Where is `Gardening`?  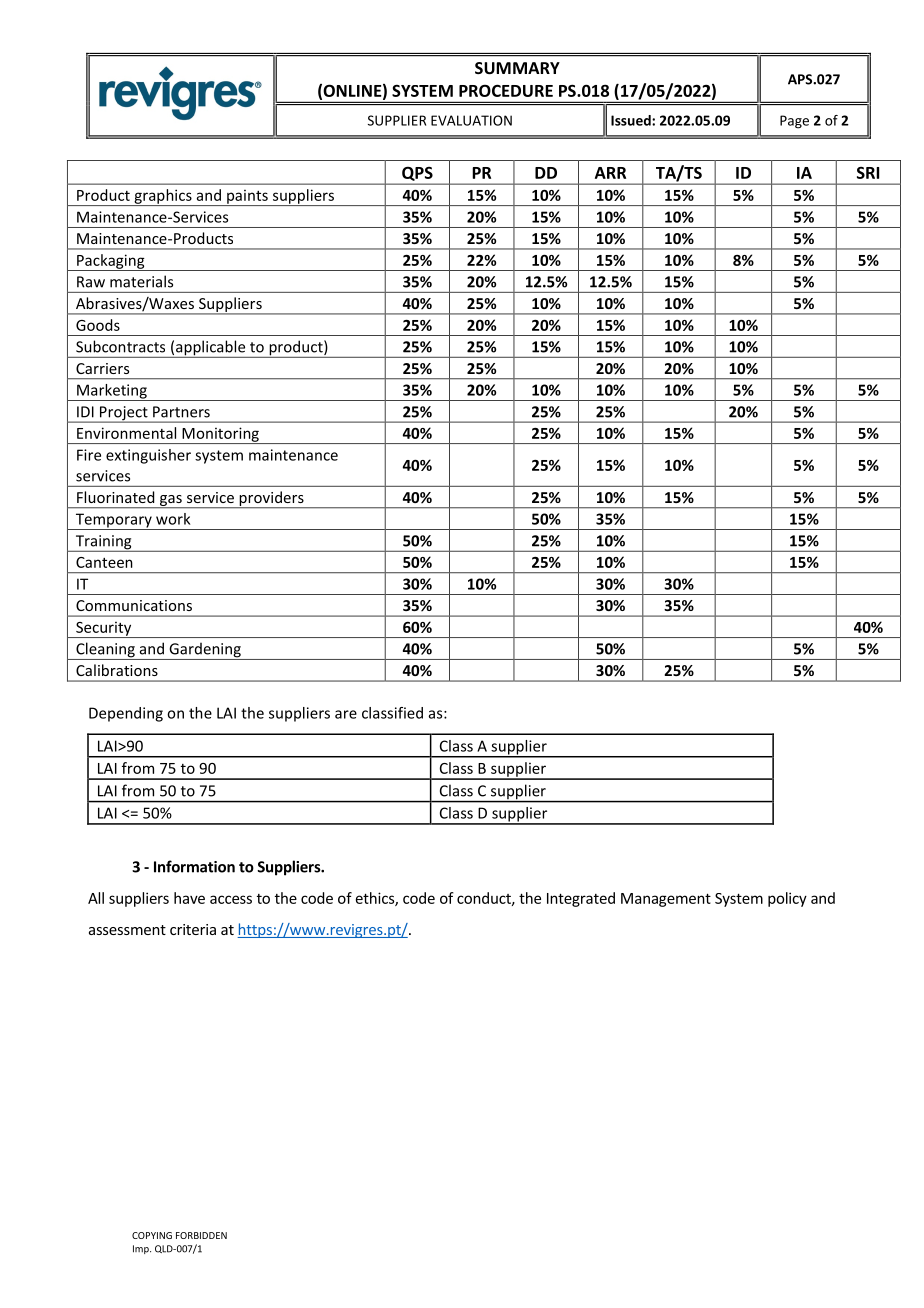 Gardening is located at coordinates (205, 651).
